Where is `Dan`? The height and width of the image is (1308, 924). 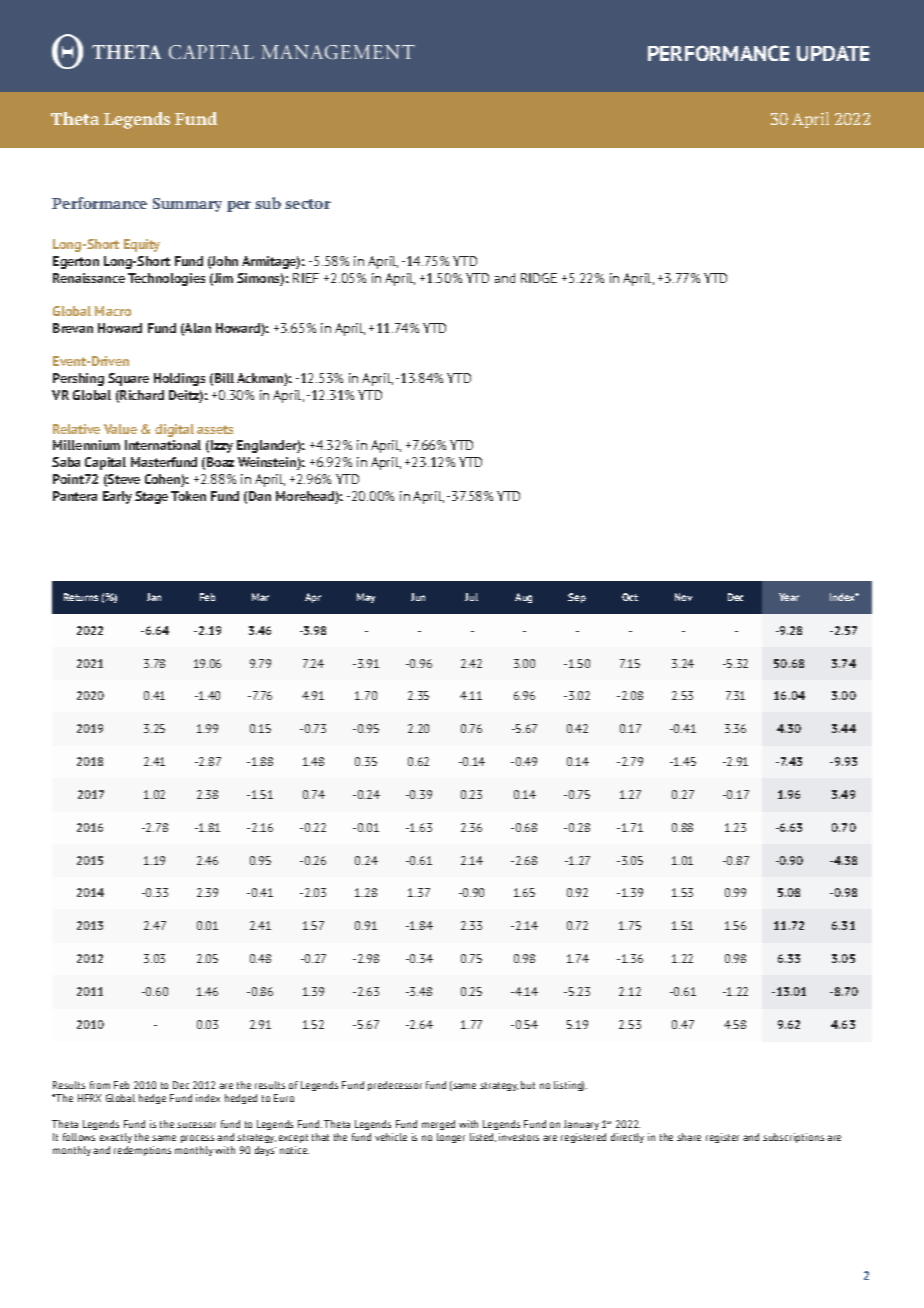 Dan is located at coordinates (260, 496).
